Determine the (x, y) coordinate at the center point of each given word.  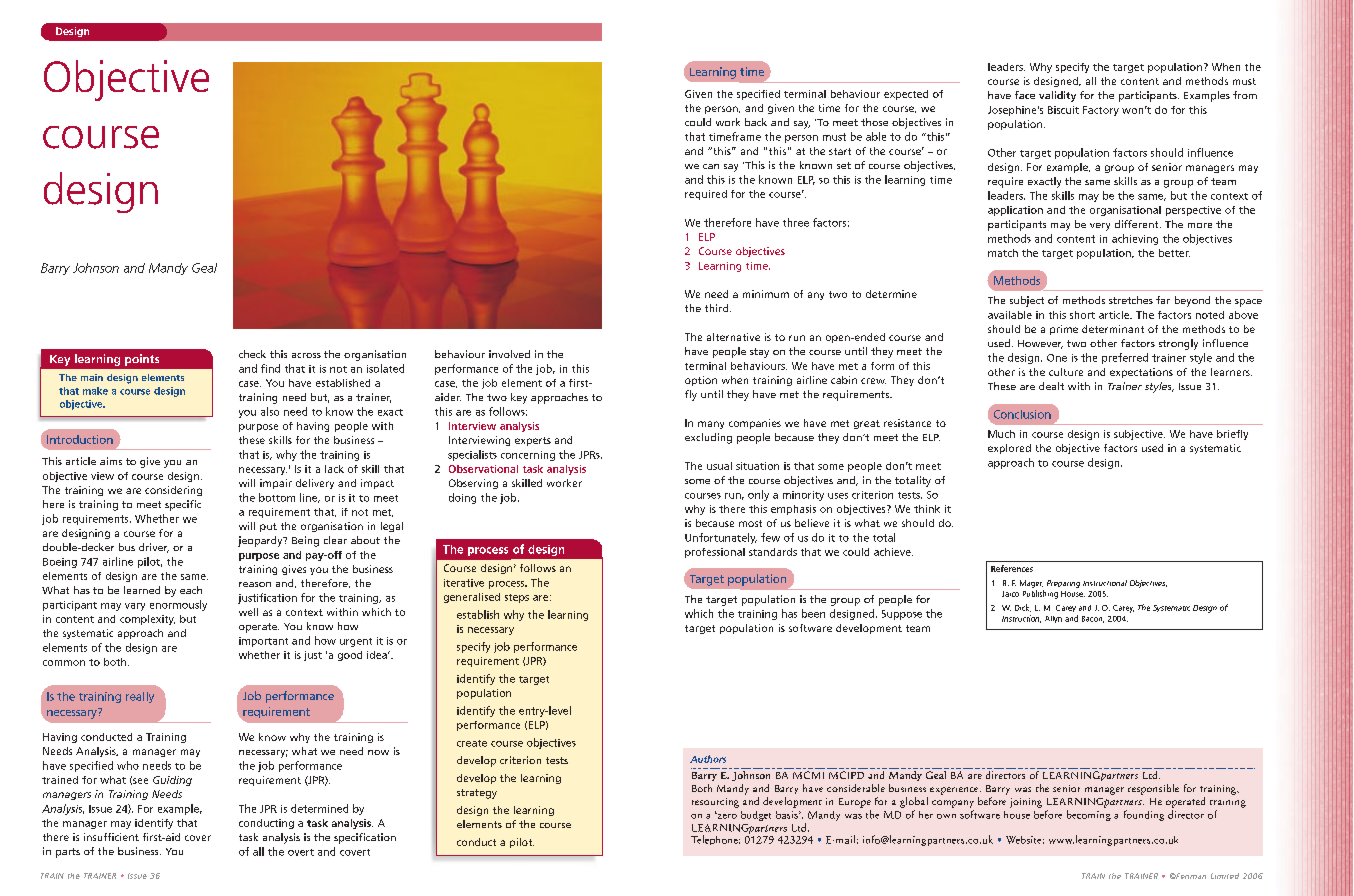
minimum (766, 294)
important (263, 642)
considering (173, 491)
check (252, 354)
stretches (1131, 300)
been (813, 613)
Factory (1101, 111)
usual (719, 466)
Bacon (1093, 619)
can (711, 166)
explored (1009, 449)
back (756, 122)
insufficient (111, 837)
